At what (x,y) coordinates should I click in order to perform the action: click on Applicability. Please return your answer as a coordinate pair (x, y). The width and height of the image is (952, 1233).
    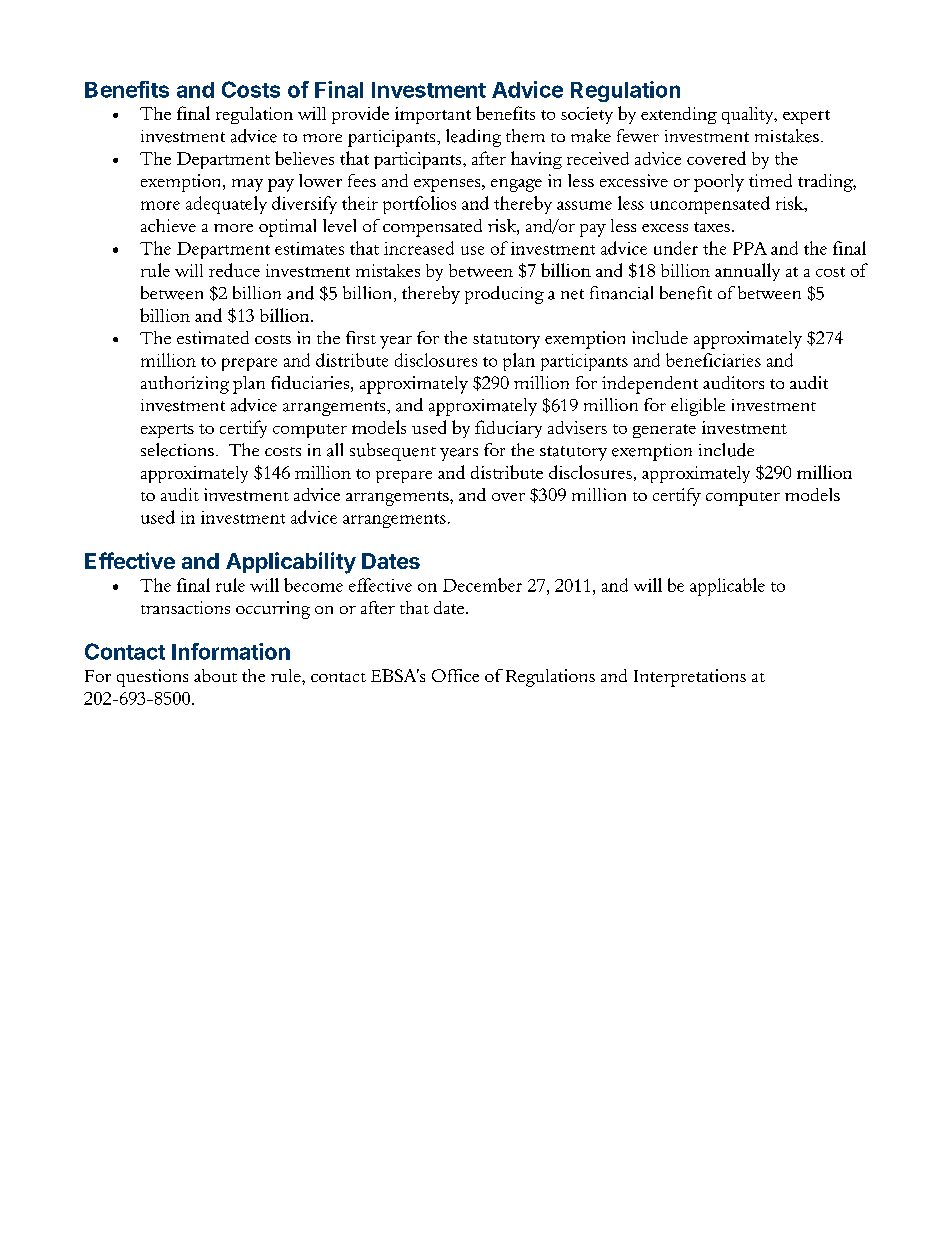
    Looking at the image, I should click on (291, 563).
